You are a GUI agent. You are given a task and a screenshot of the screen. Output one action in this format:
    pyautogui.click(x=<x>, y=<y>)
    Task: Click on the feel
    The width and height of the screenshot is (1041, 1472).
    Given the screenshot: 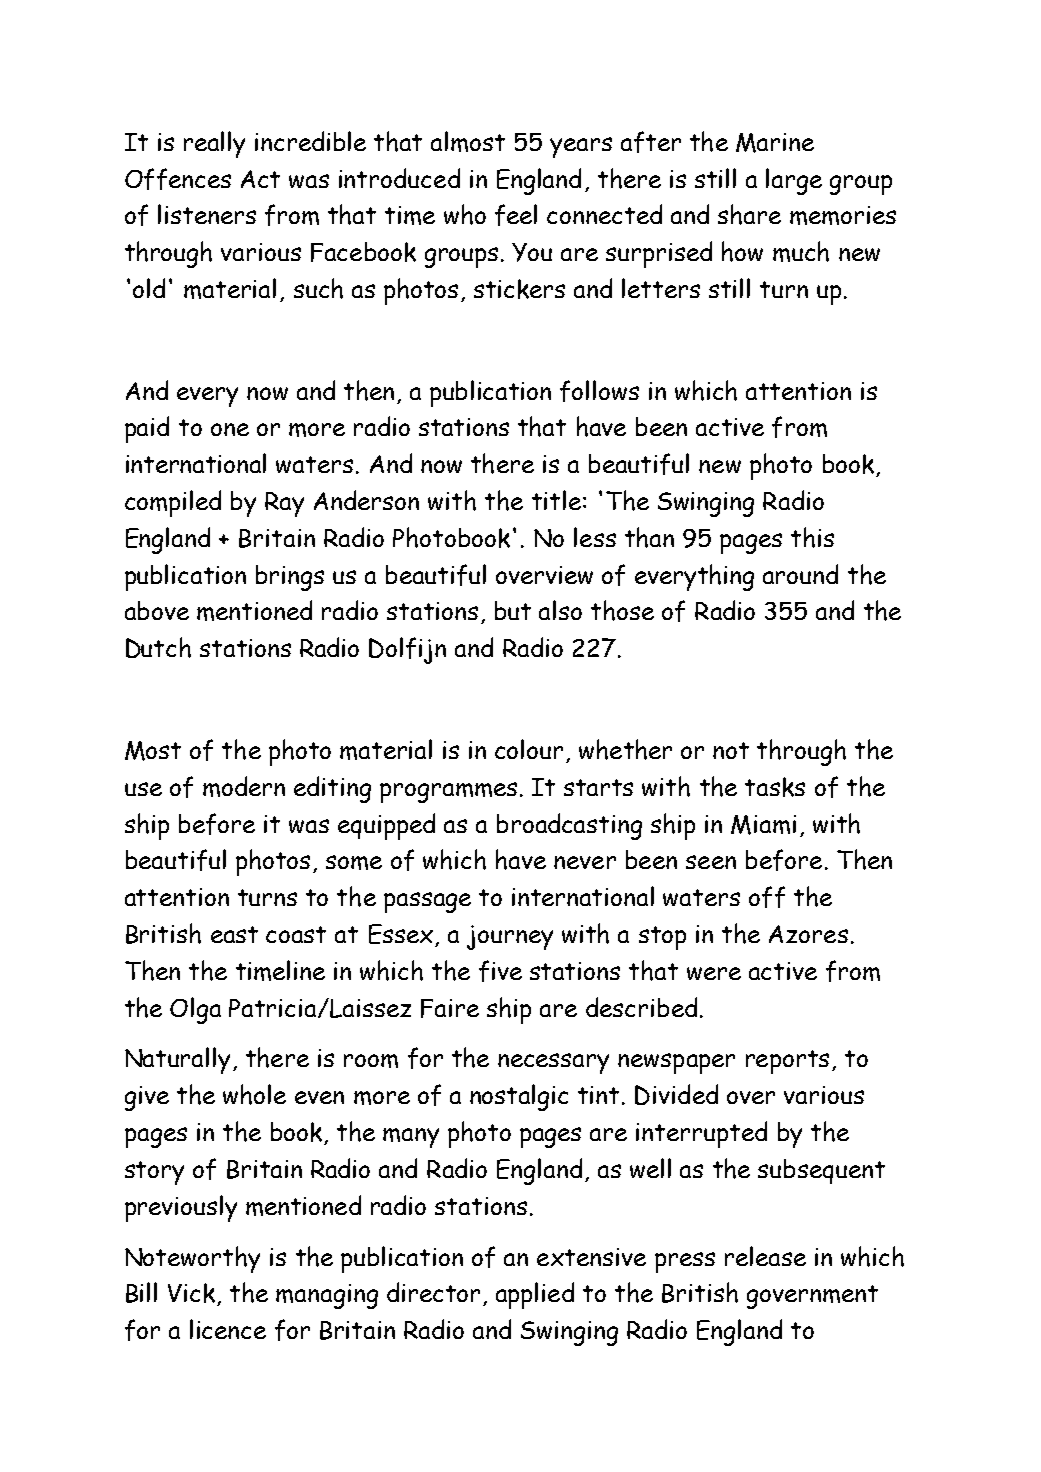 What is the action you would take?
    pyautogui.click(x=516, y=215)
